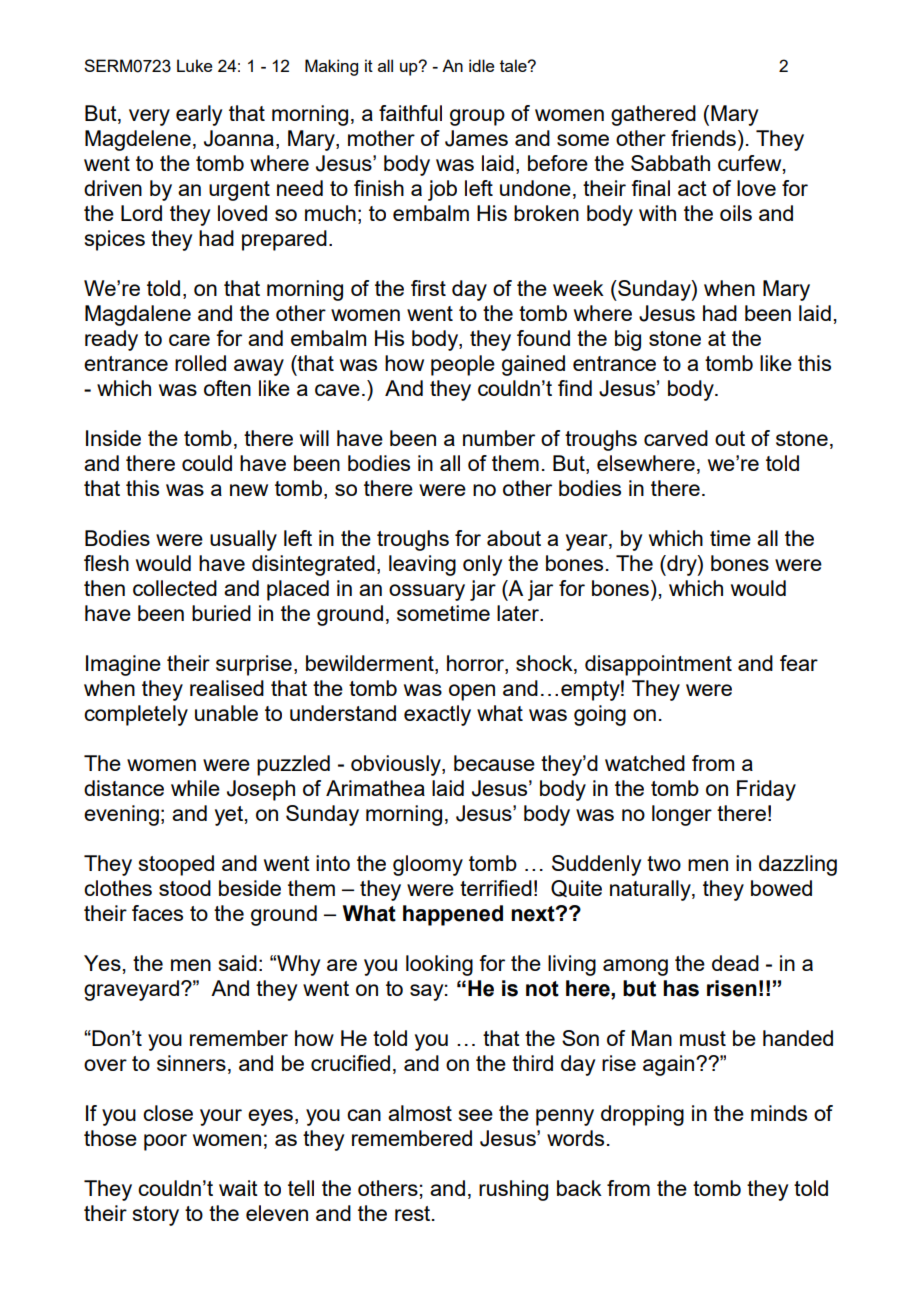 The height and width of the image is (1308, 924). I want to click on wait, so click(238, 1188).
